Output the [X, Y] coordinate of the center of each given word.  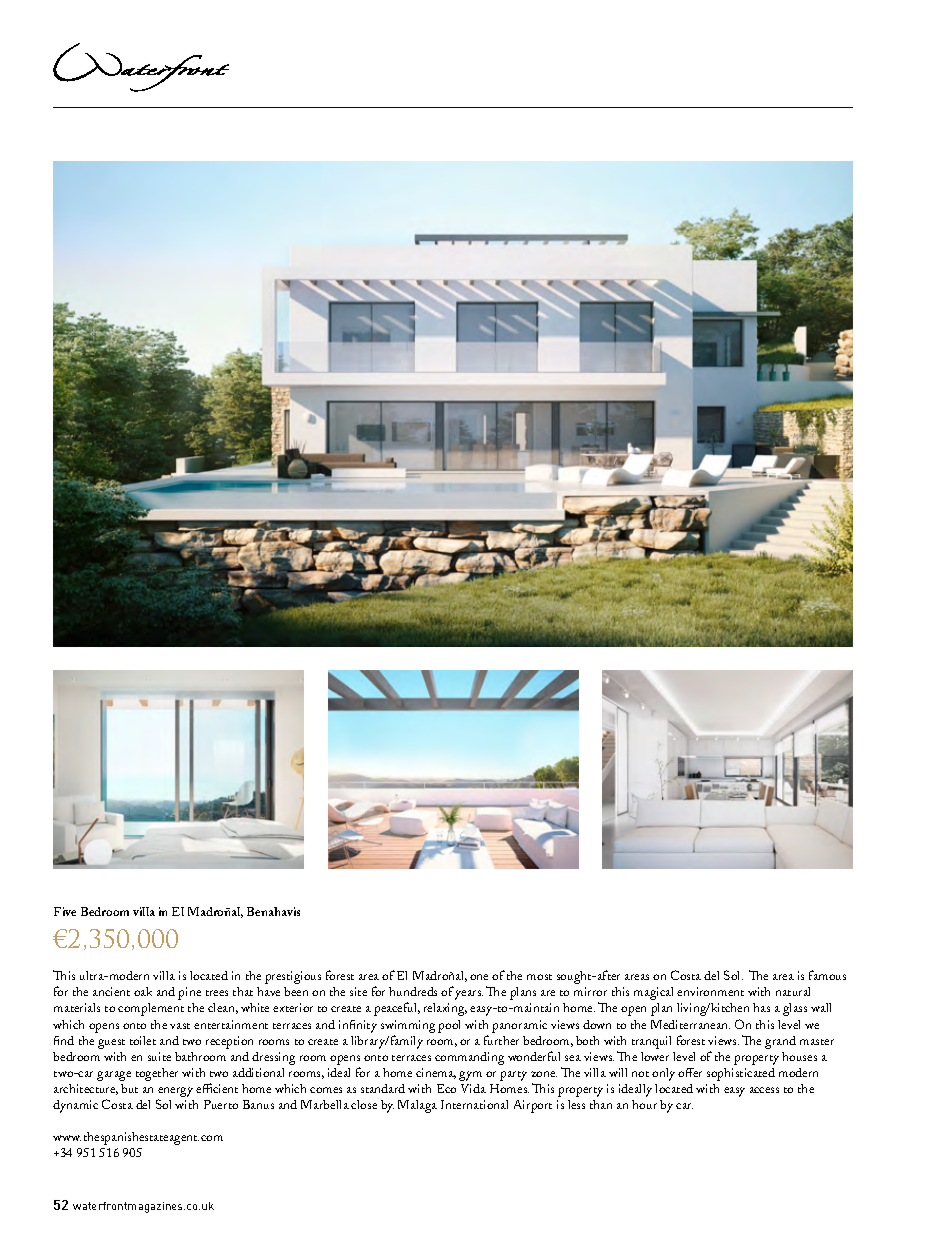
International [474, 1104]
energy [175, 1092]
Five [65, 911]
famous [827, 975]
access [764, 1090]
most [539, 977]
